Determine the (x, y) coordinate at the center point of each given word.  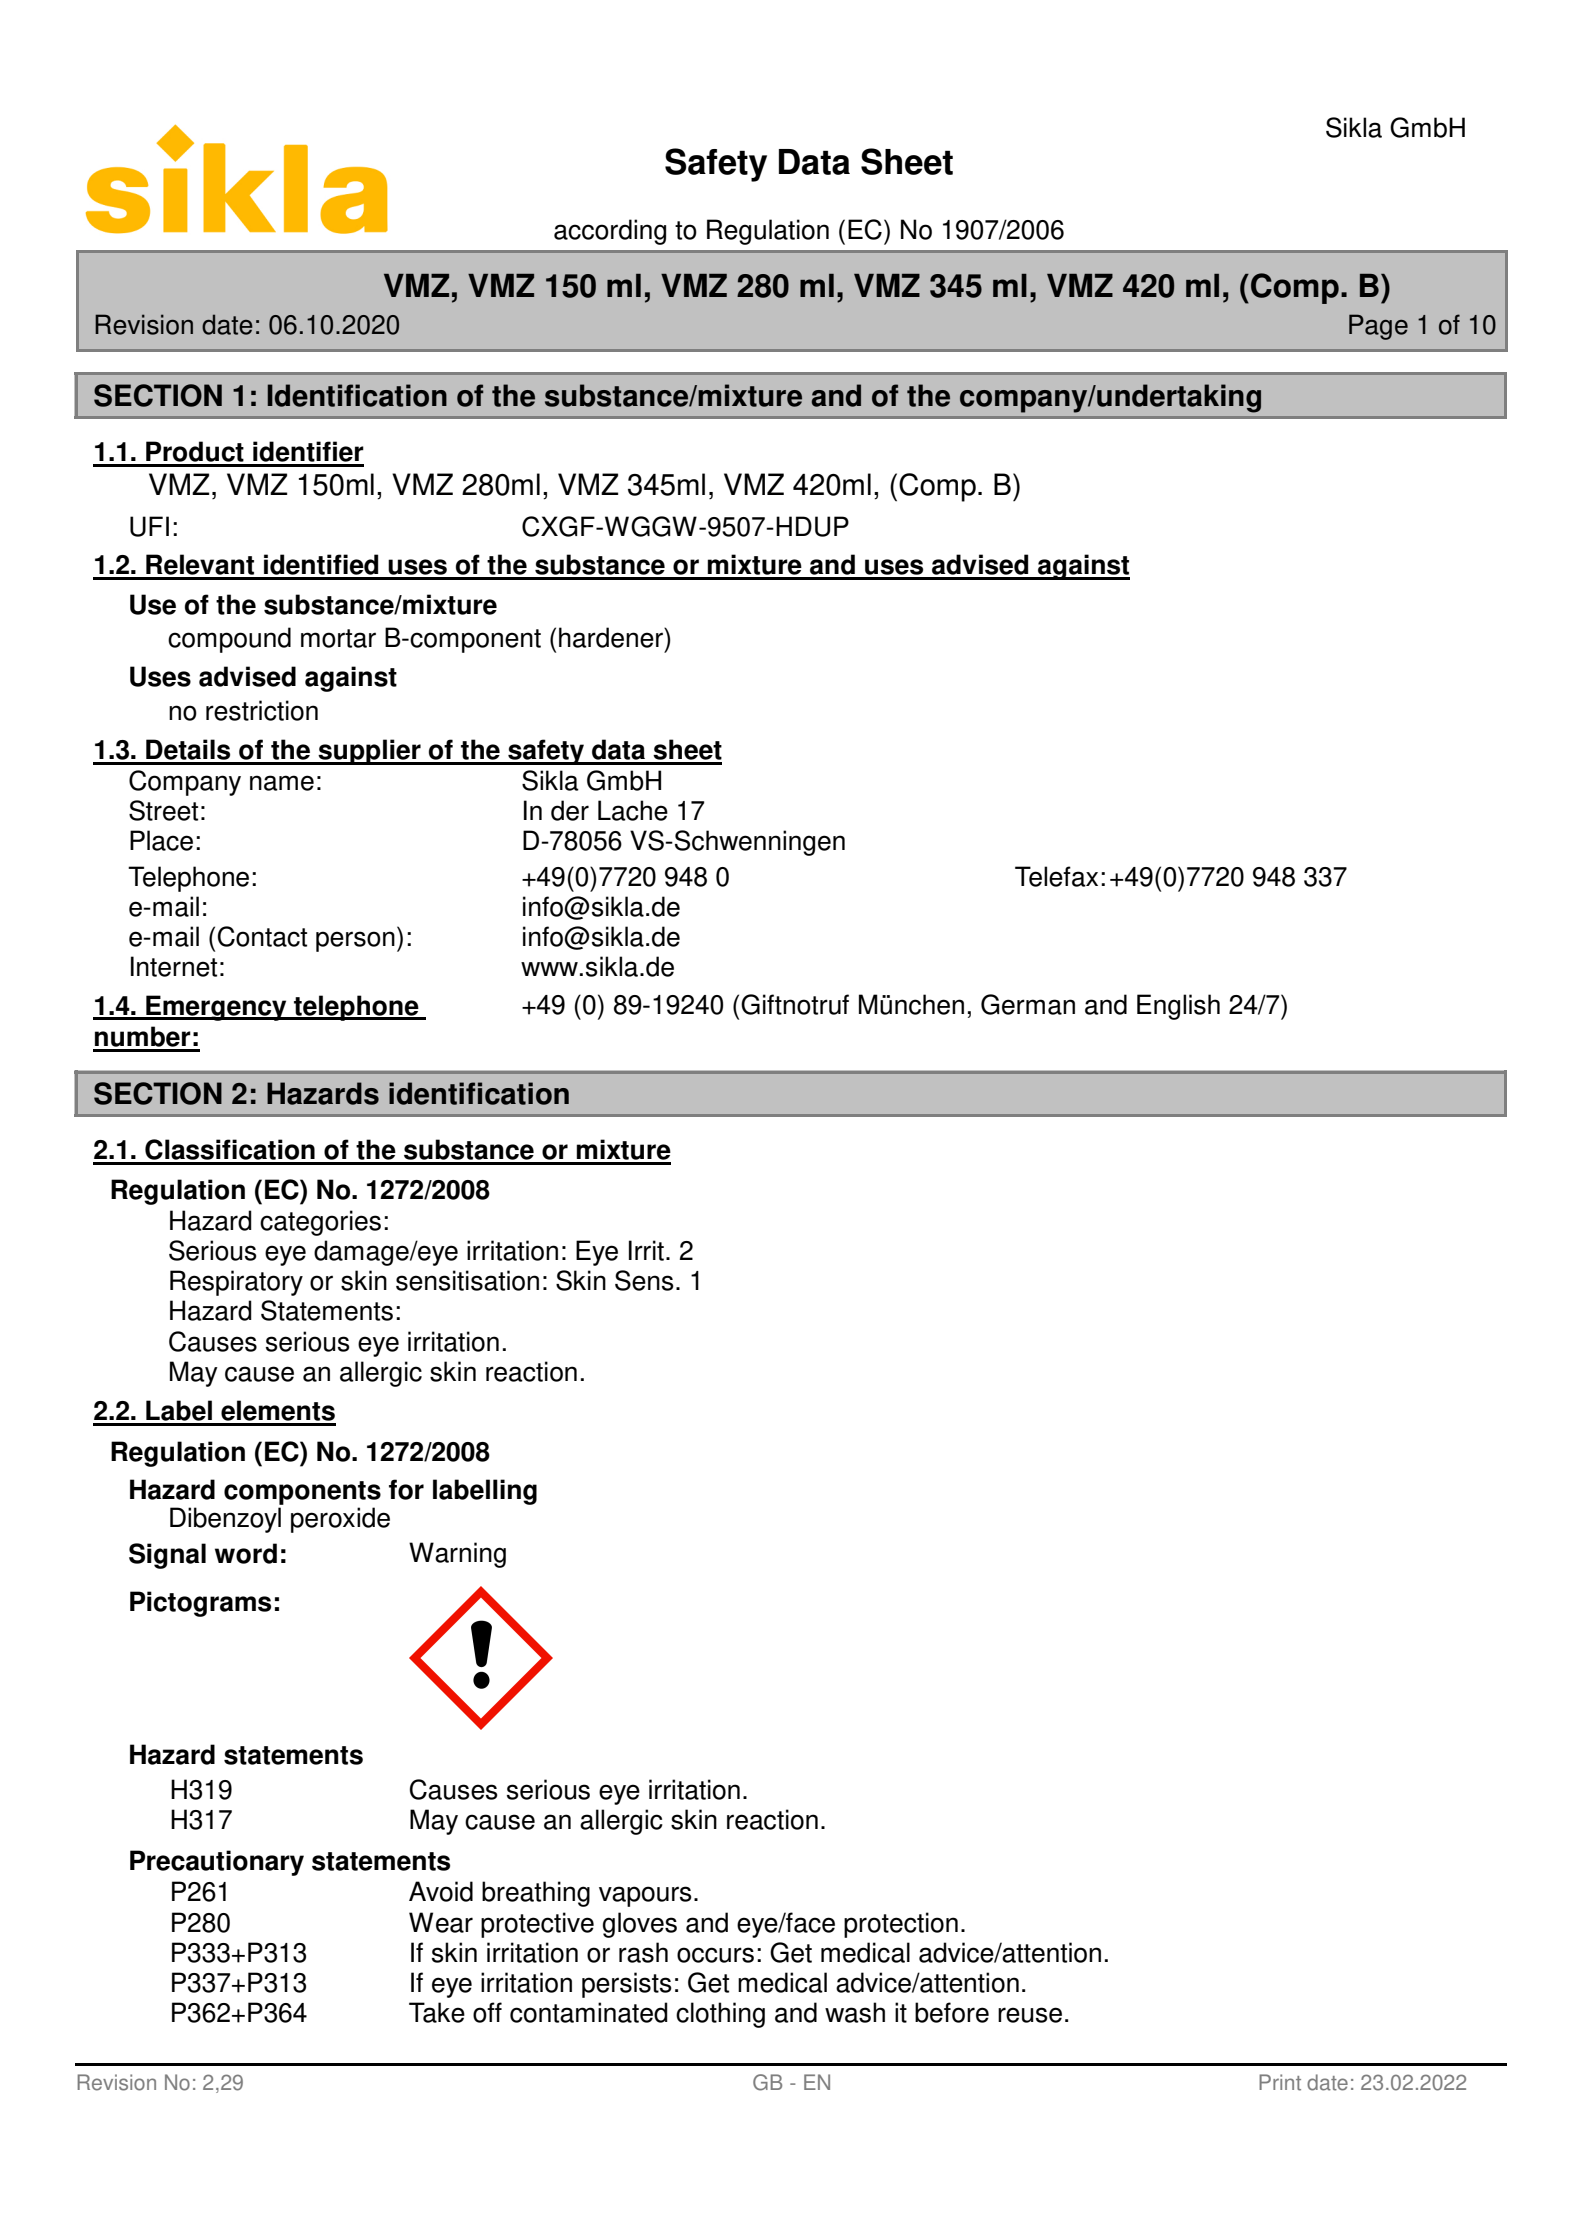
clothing (720, 2015)
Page (1378, 327)
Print (1280, 2082)
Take (437, 2012)
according (610, 232)
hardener (612, 637)
